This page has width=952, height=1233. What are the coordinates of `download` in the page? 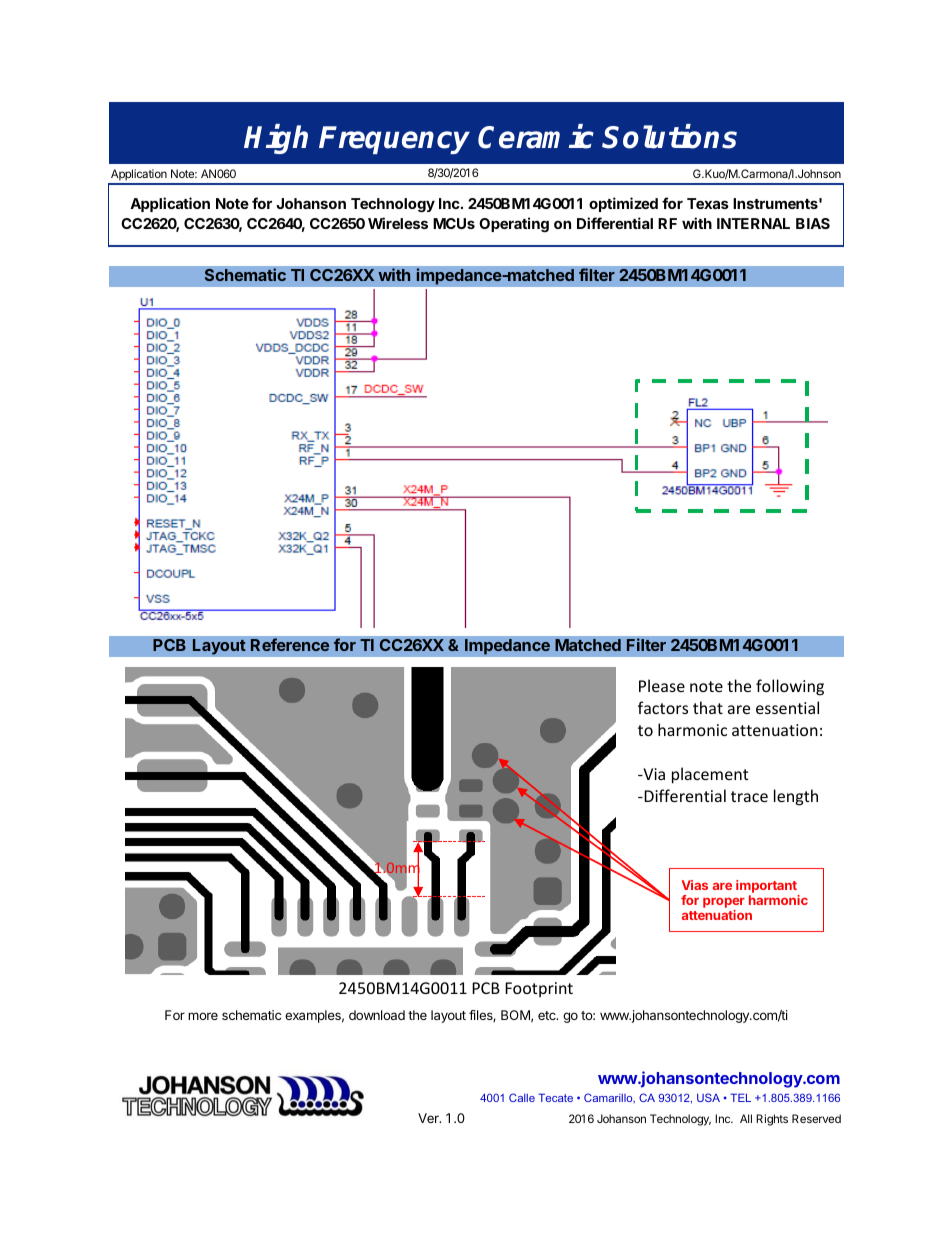 It's located at (377, 1015).
